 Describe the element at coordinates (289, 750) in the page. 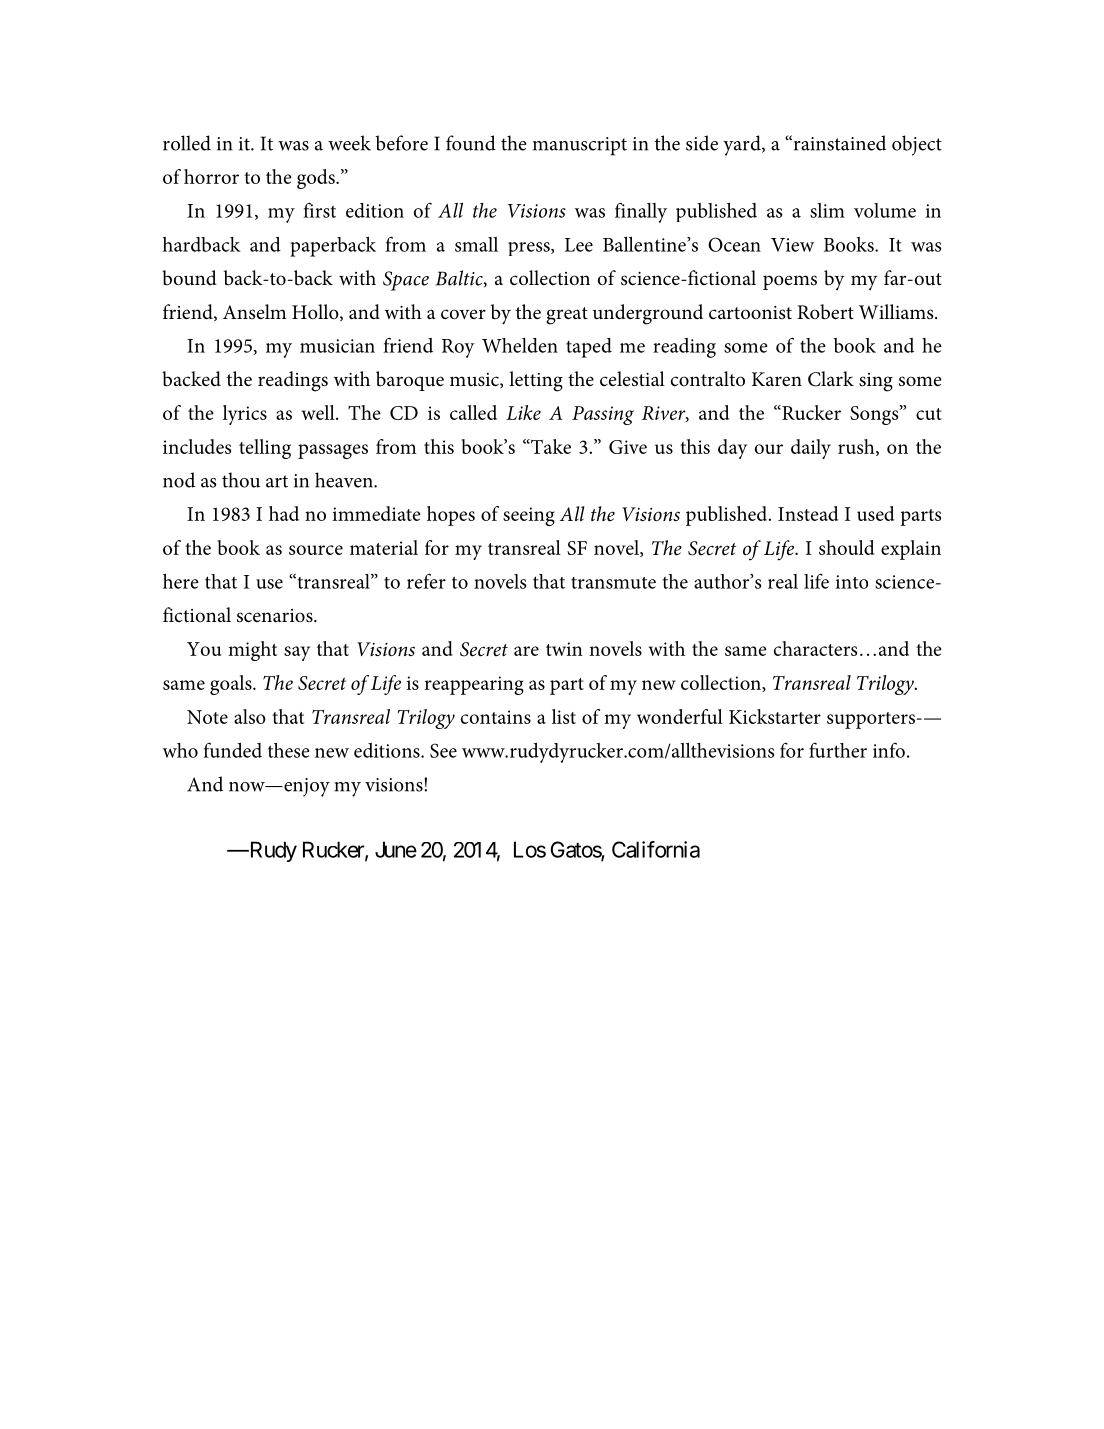

I see `these` at that location.
